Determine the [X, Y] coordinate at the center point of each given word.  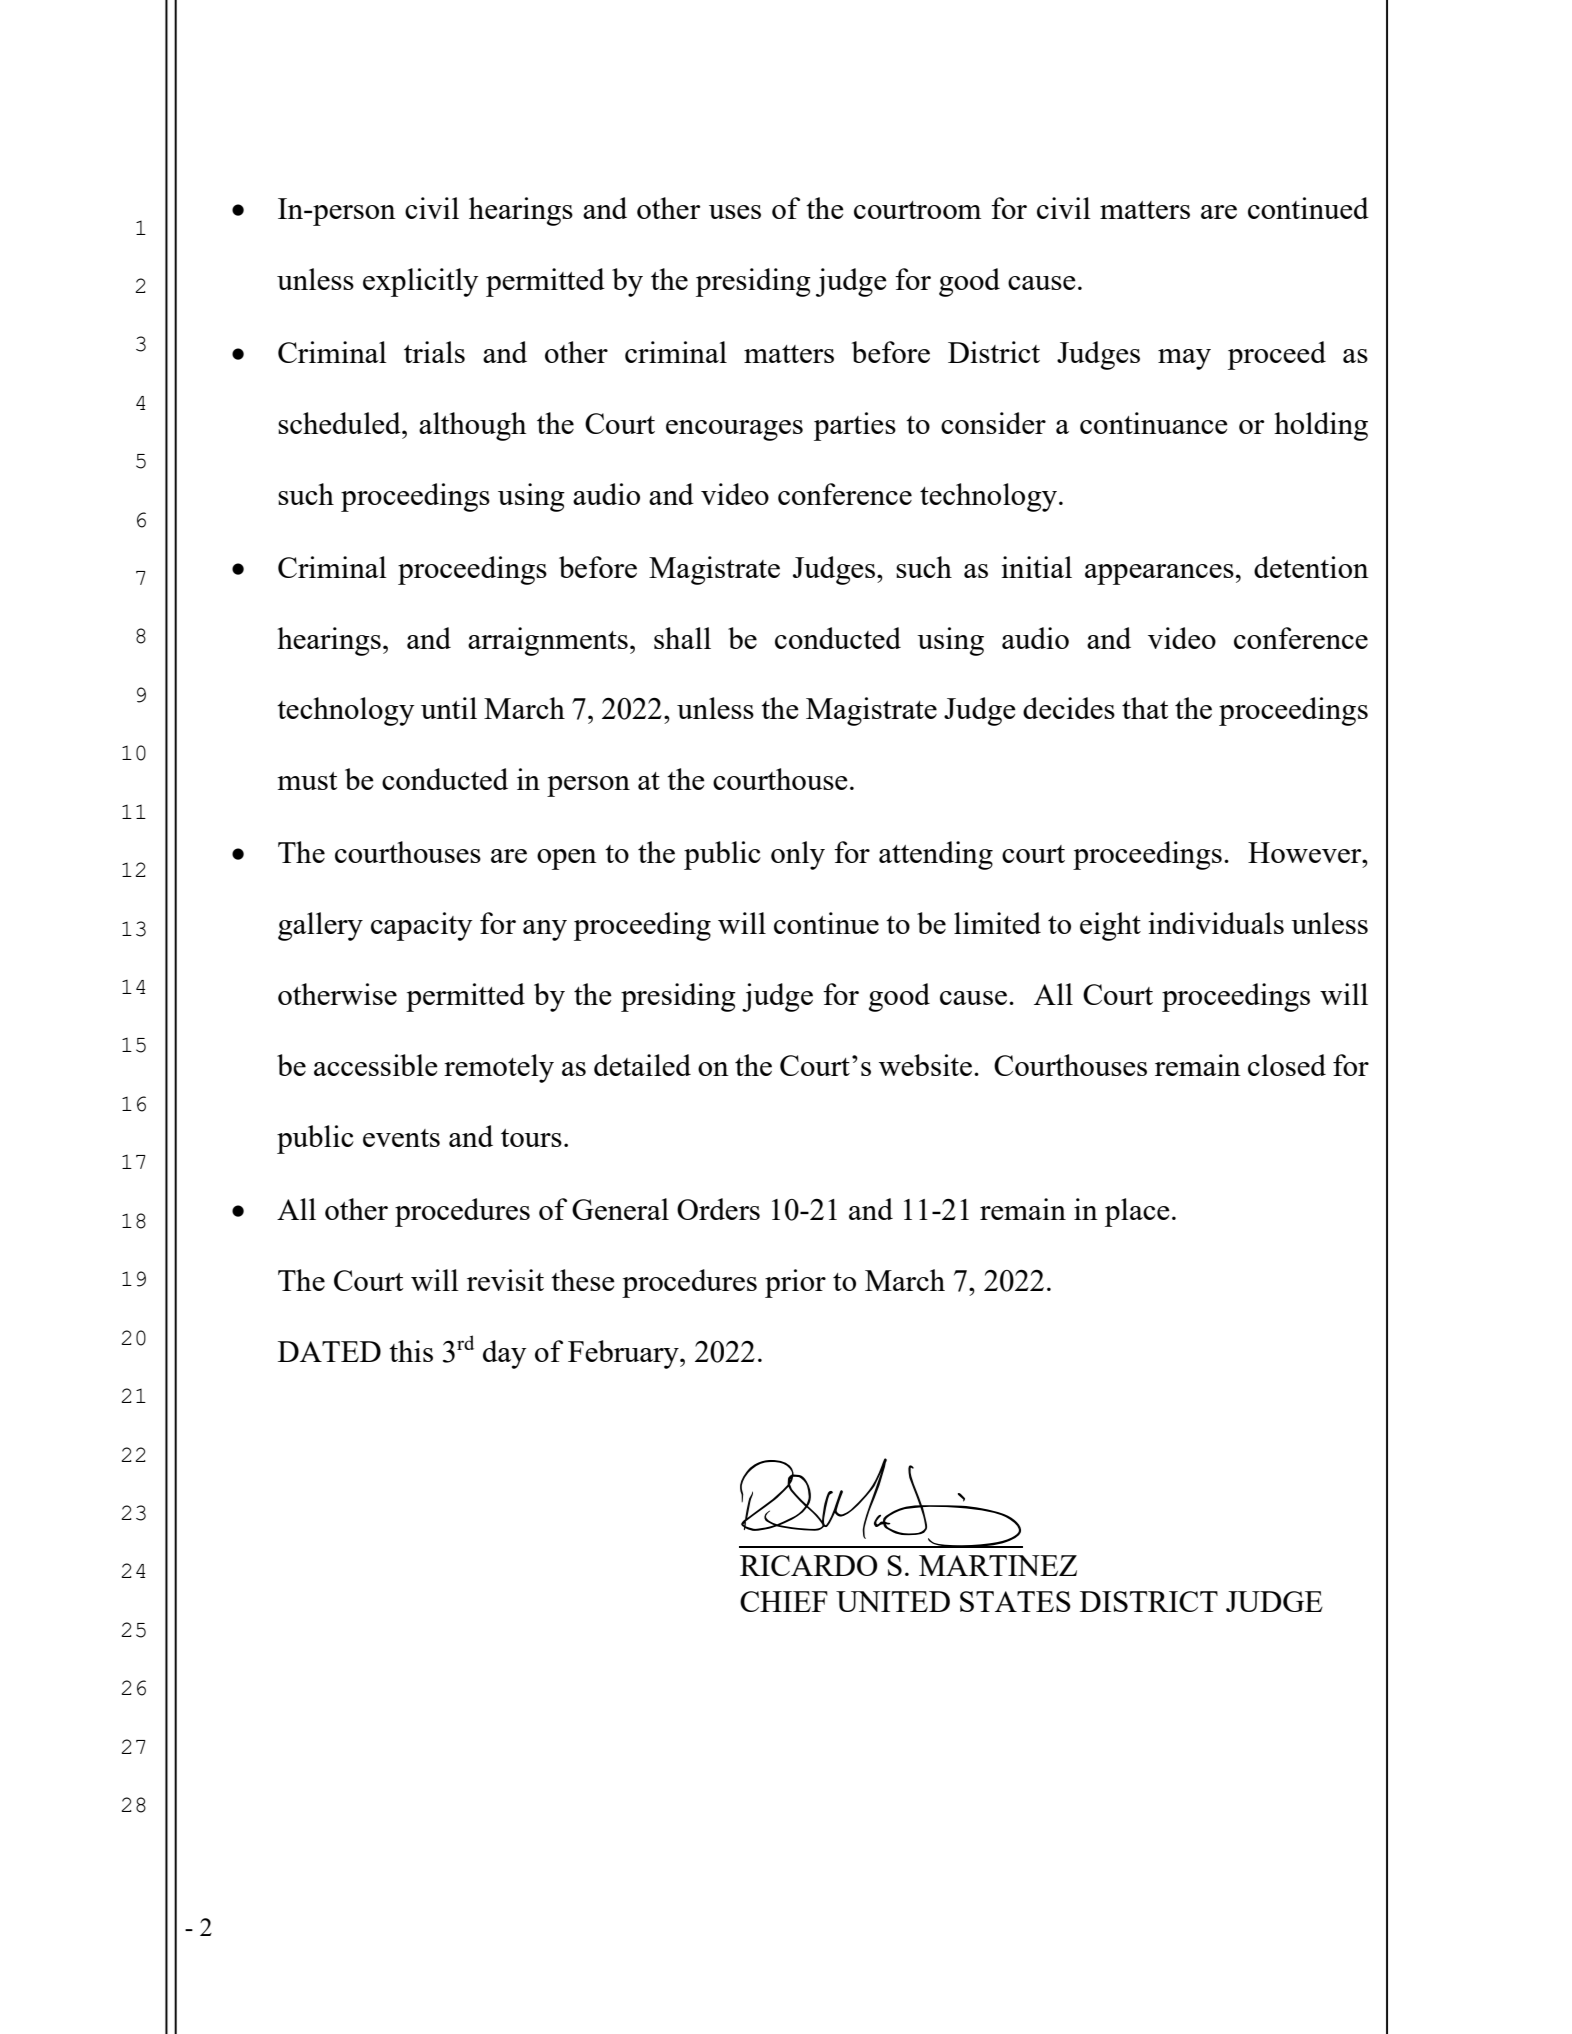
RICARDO [808, 1565]
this [411, 1351]
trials [434, 352]
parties [855, 426]
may [1184, 359]
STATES [1015, 1601]
